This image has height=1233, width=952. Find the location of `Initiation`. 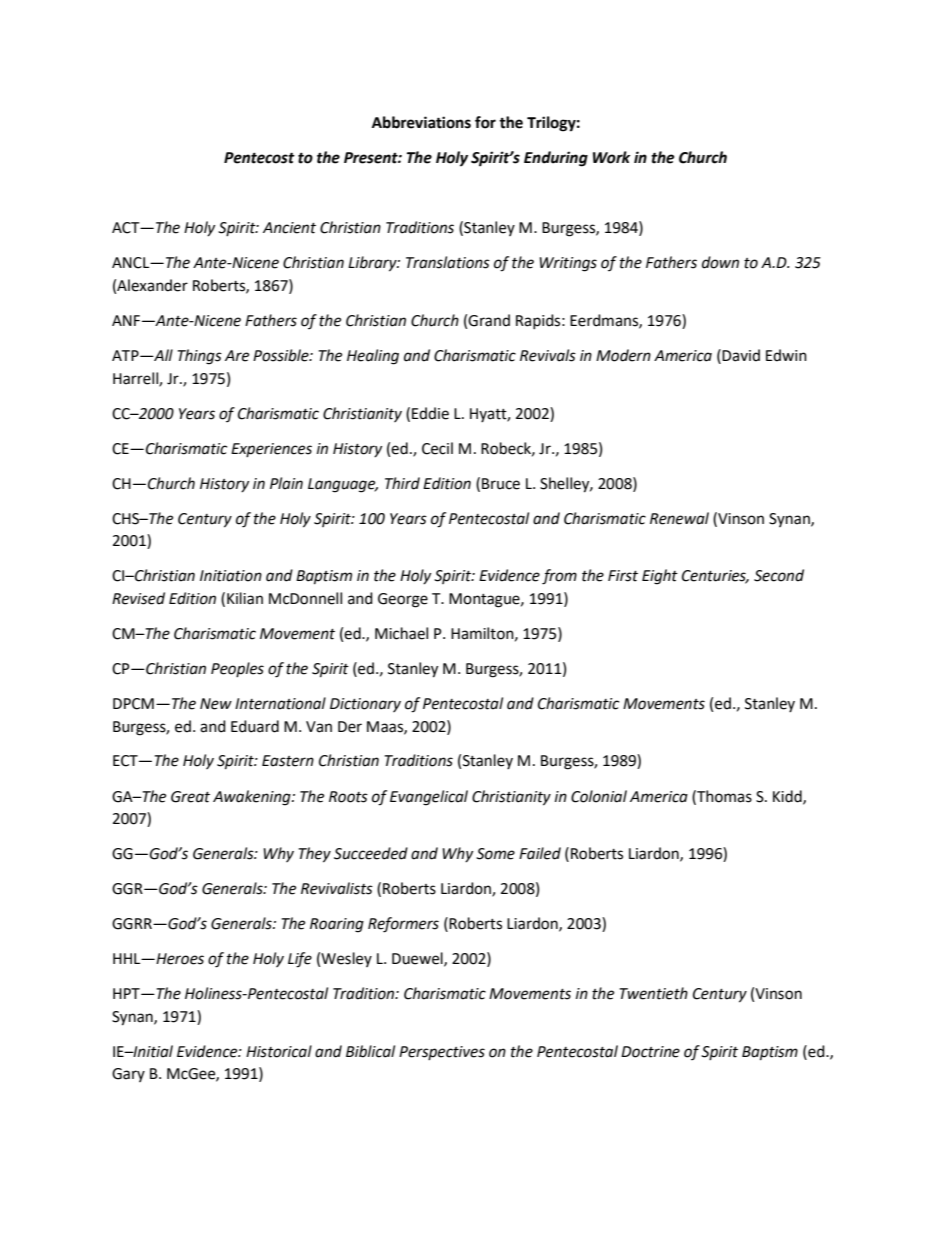

Initiation is located at coordinates (231, 576).
